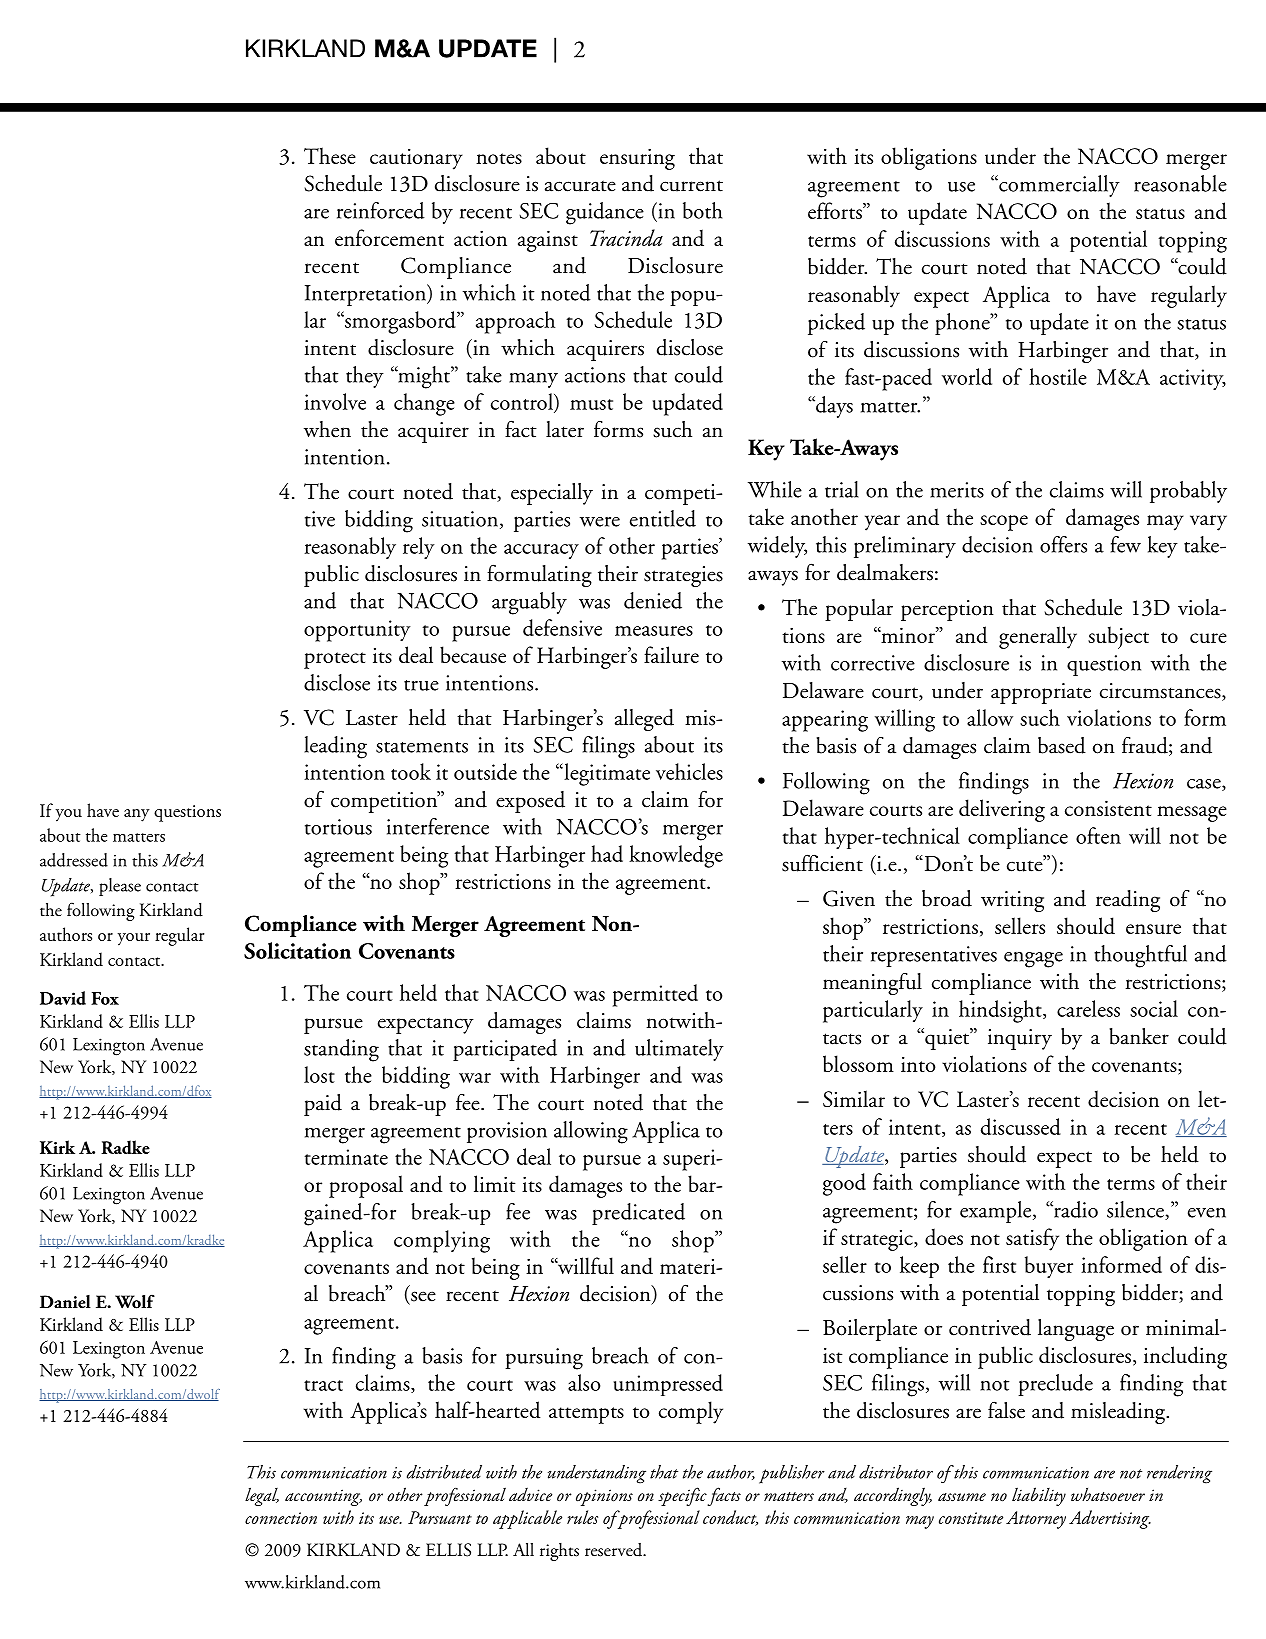 The image size is (1266, 1639). Describe the element at coordinates (1058, 186) in the screenshot. I see `commercially` at that location.
